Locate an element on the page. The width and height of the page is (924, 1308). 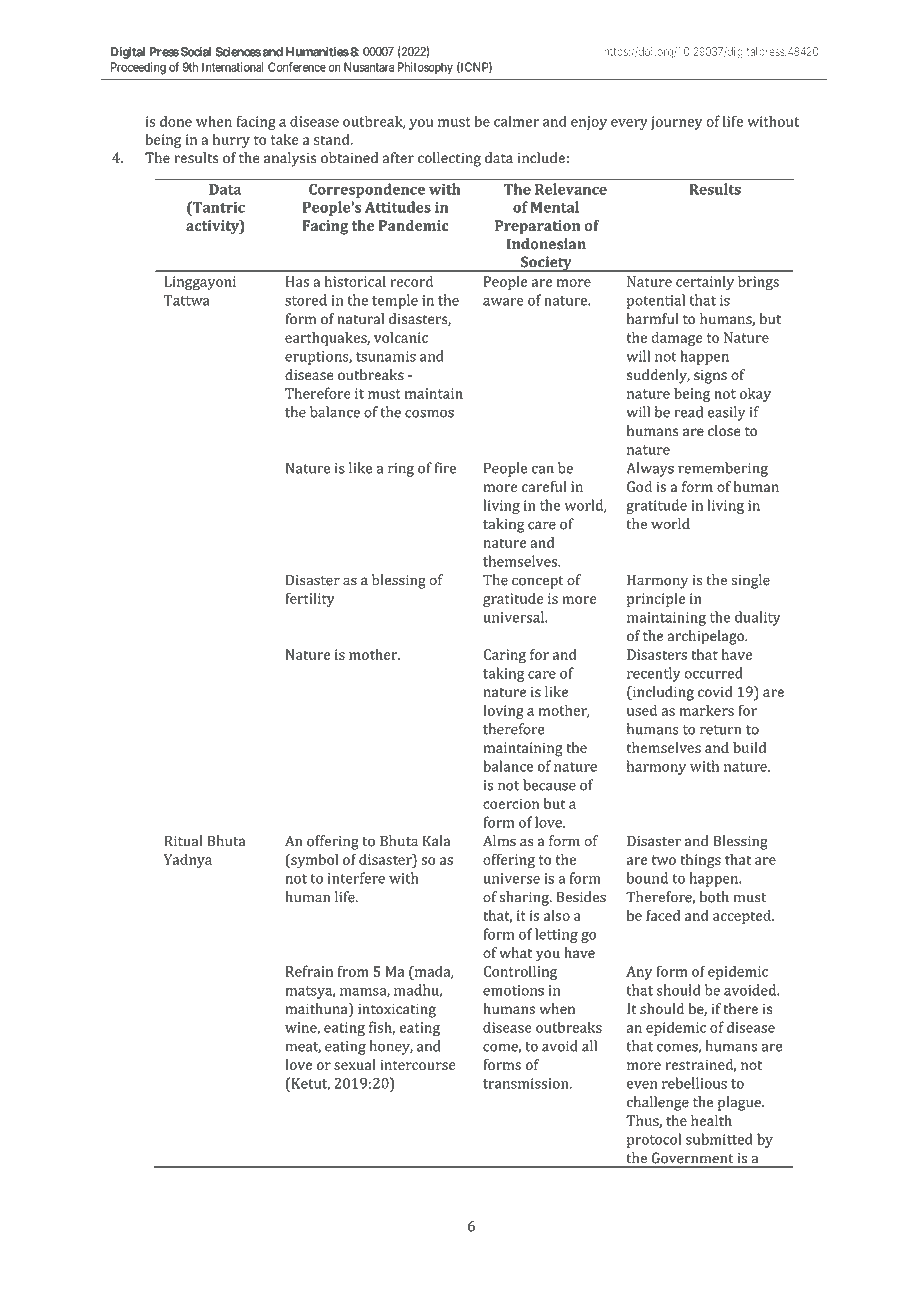
things is located at coordinates (701, 861).
